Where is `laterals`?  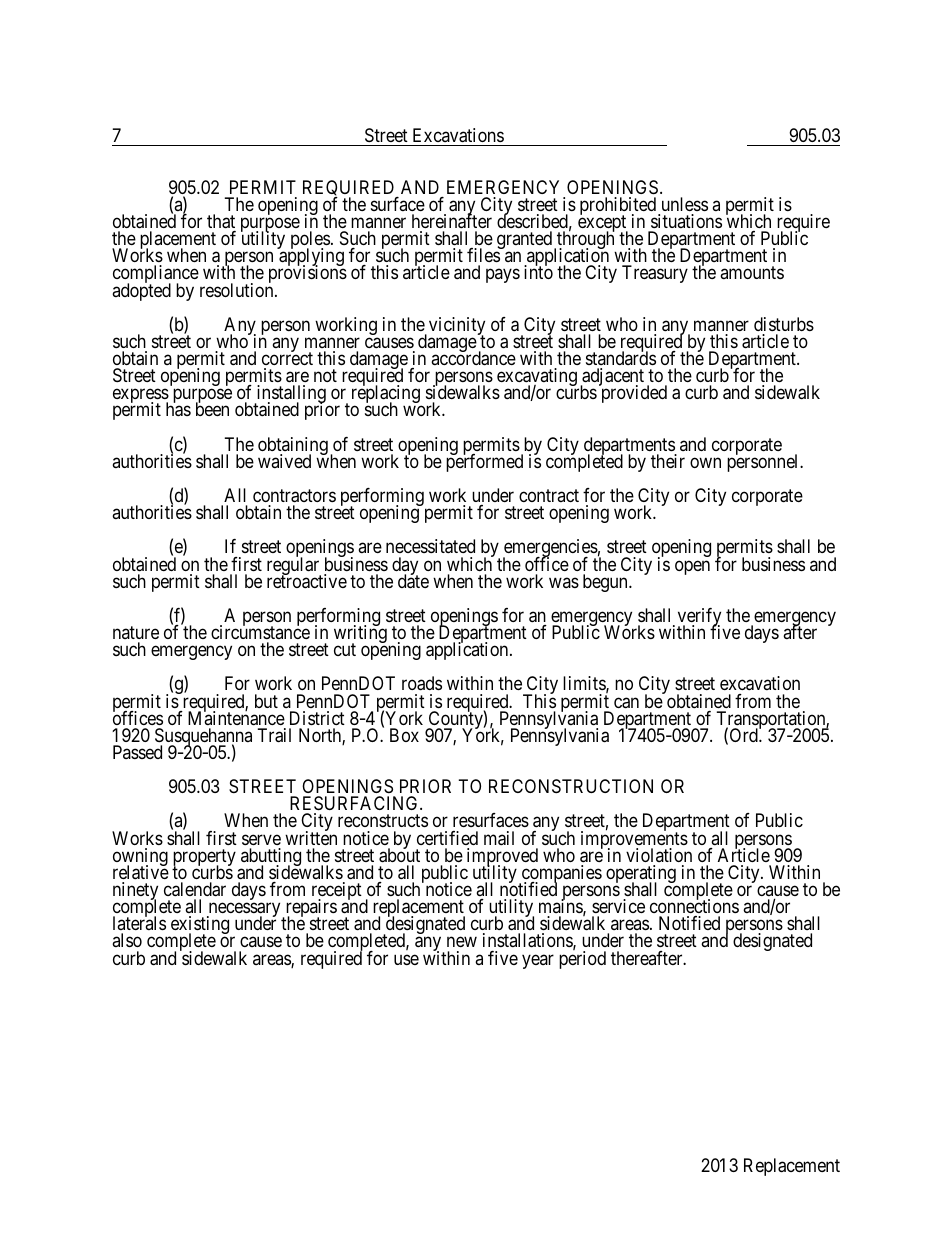
laterals is located at coordinates (139, 922).
